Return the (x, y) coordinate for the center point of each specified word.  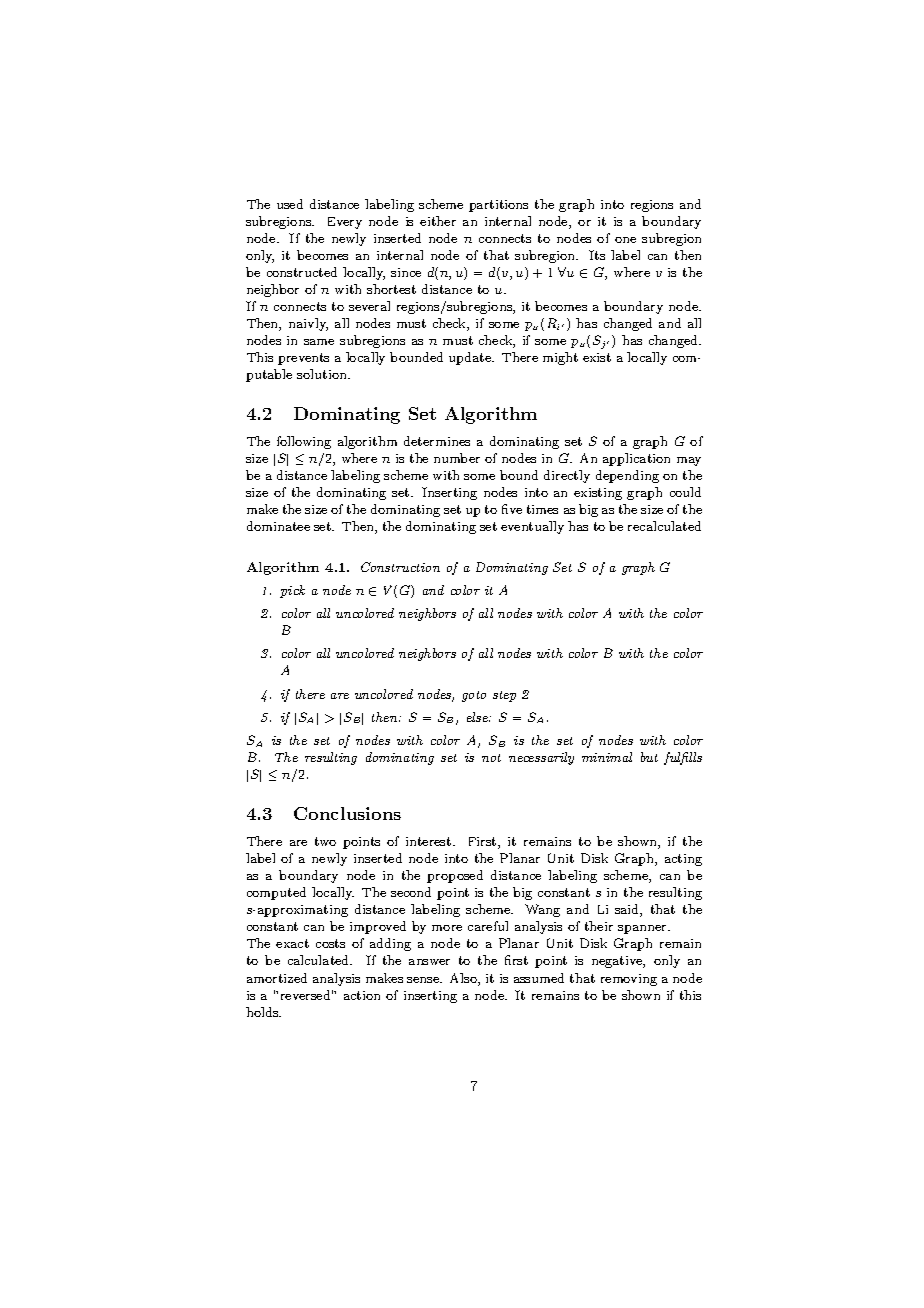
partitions (498, 206)
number (457, 458)
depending (627, 476)
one (625, 240)
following (304, 442)
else (478, 717)
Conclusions (347, 813)
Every (345, 223)
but (649, 757)
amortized (277, 978)
